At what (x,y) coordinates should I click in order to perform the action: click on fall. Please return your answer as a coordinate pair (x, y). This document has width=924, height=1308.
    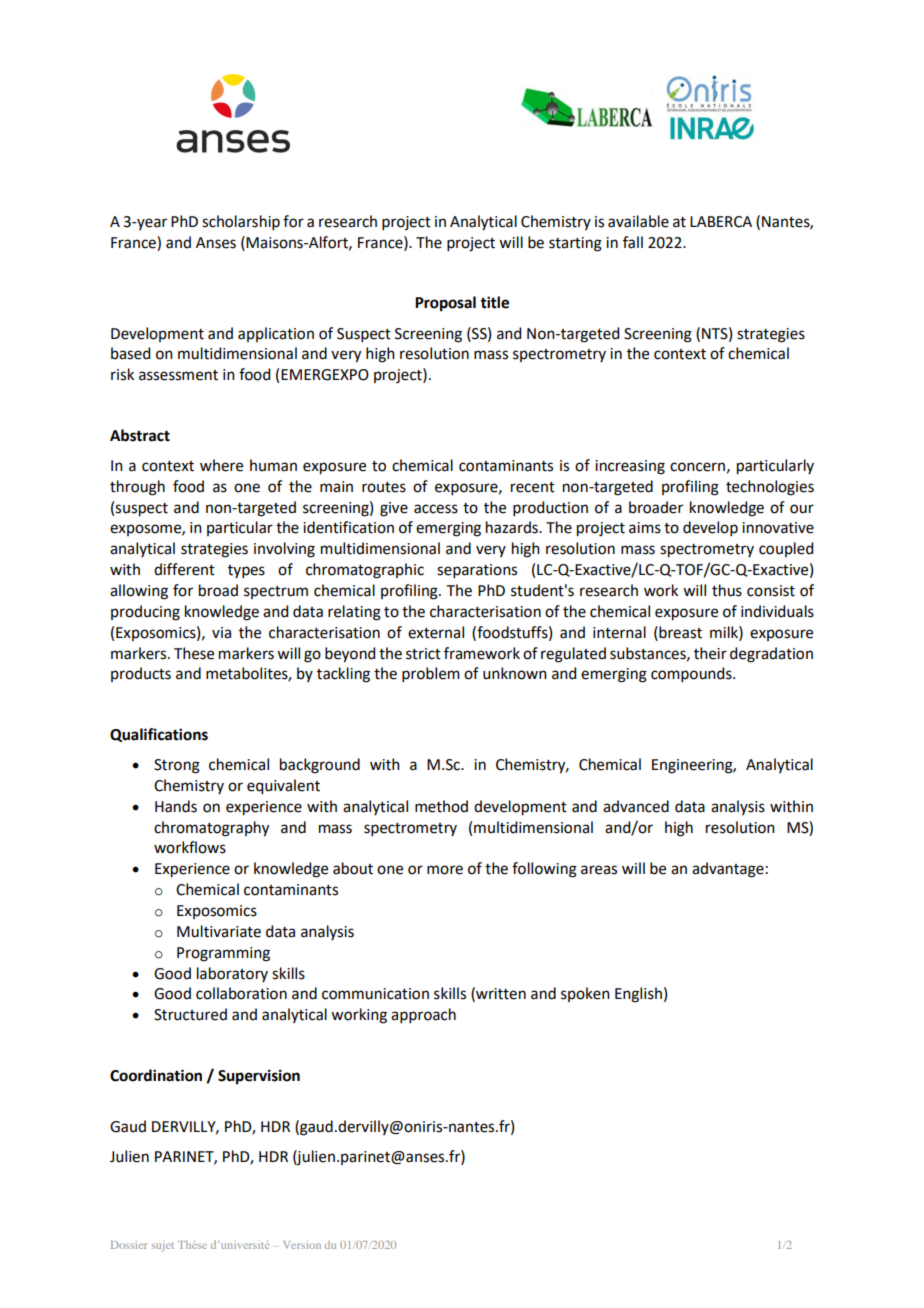
    Looking at the image, I should click on (633, 242).
